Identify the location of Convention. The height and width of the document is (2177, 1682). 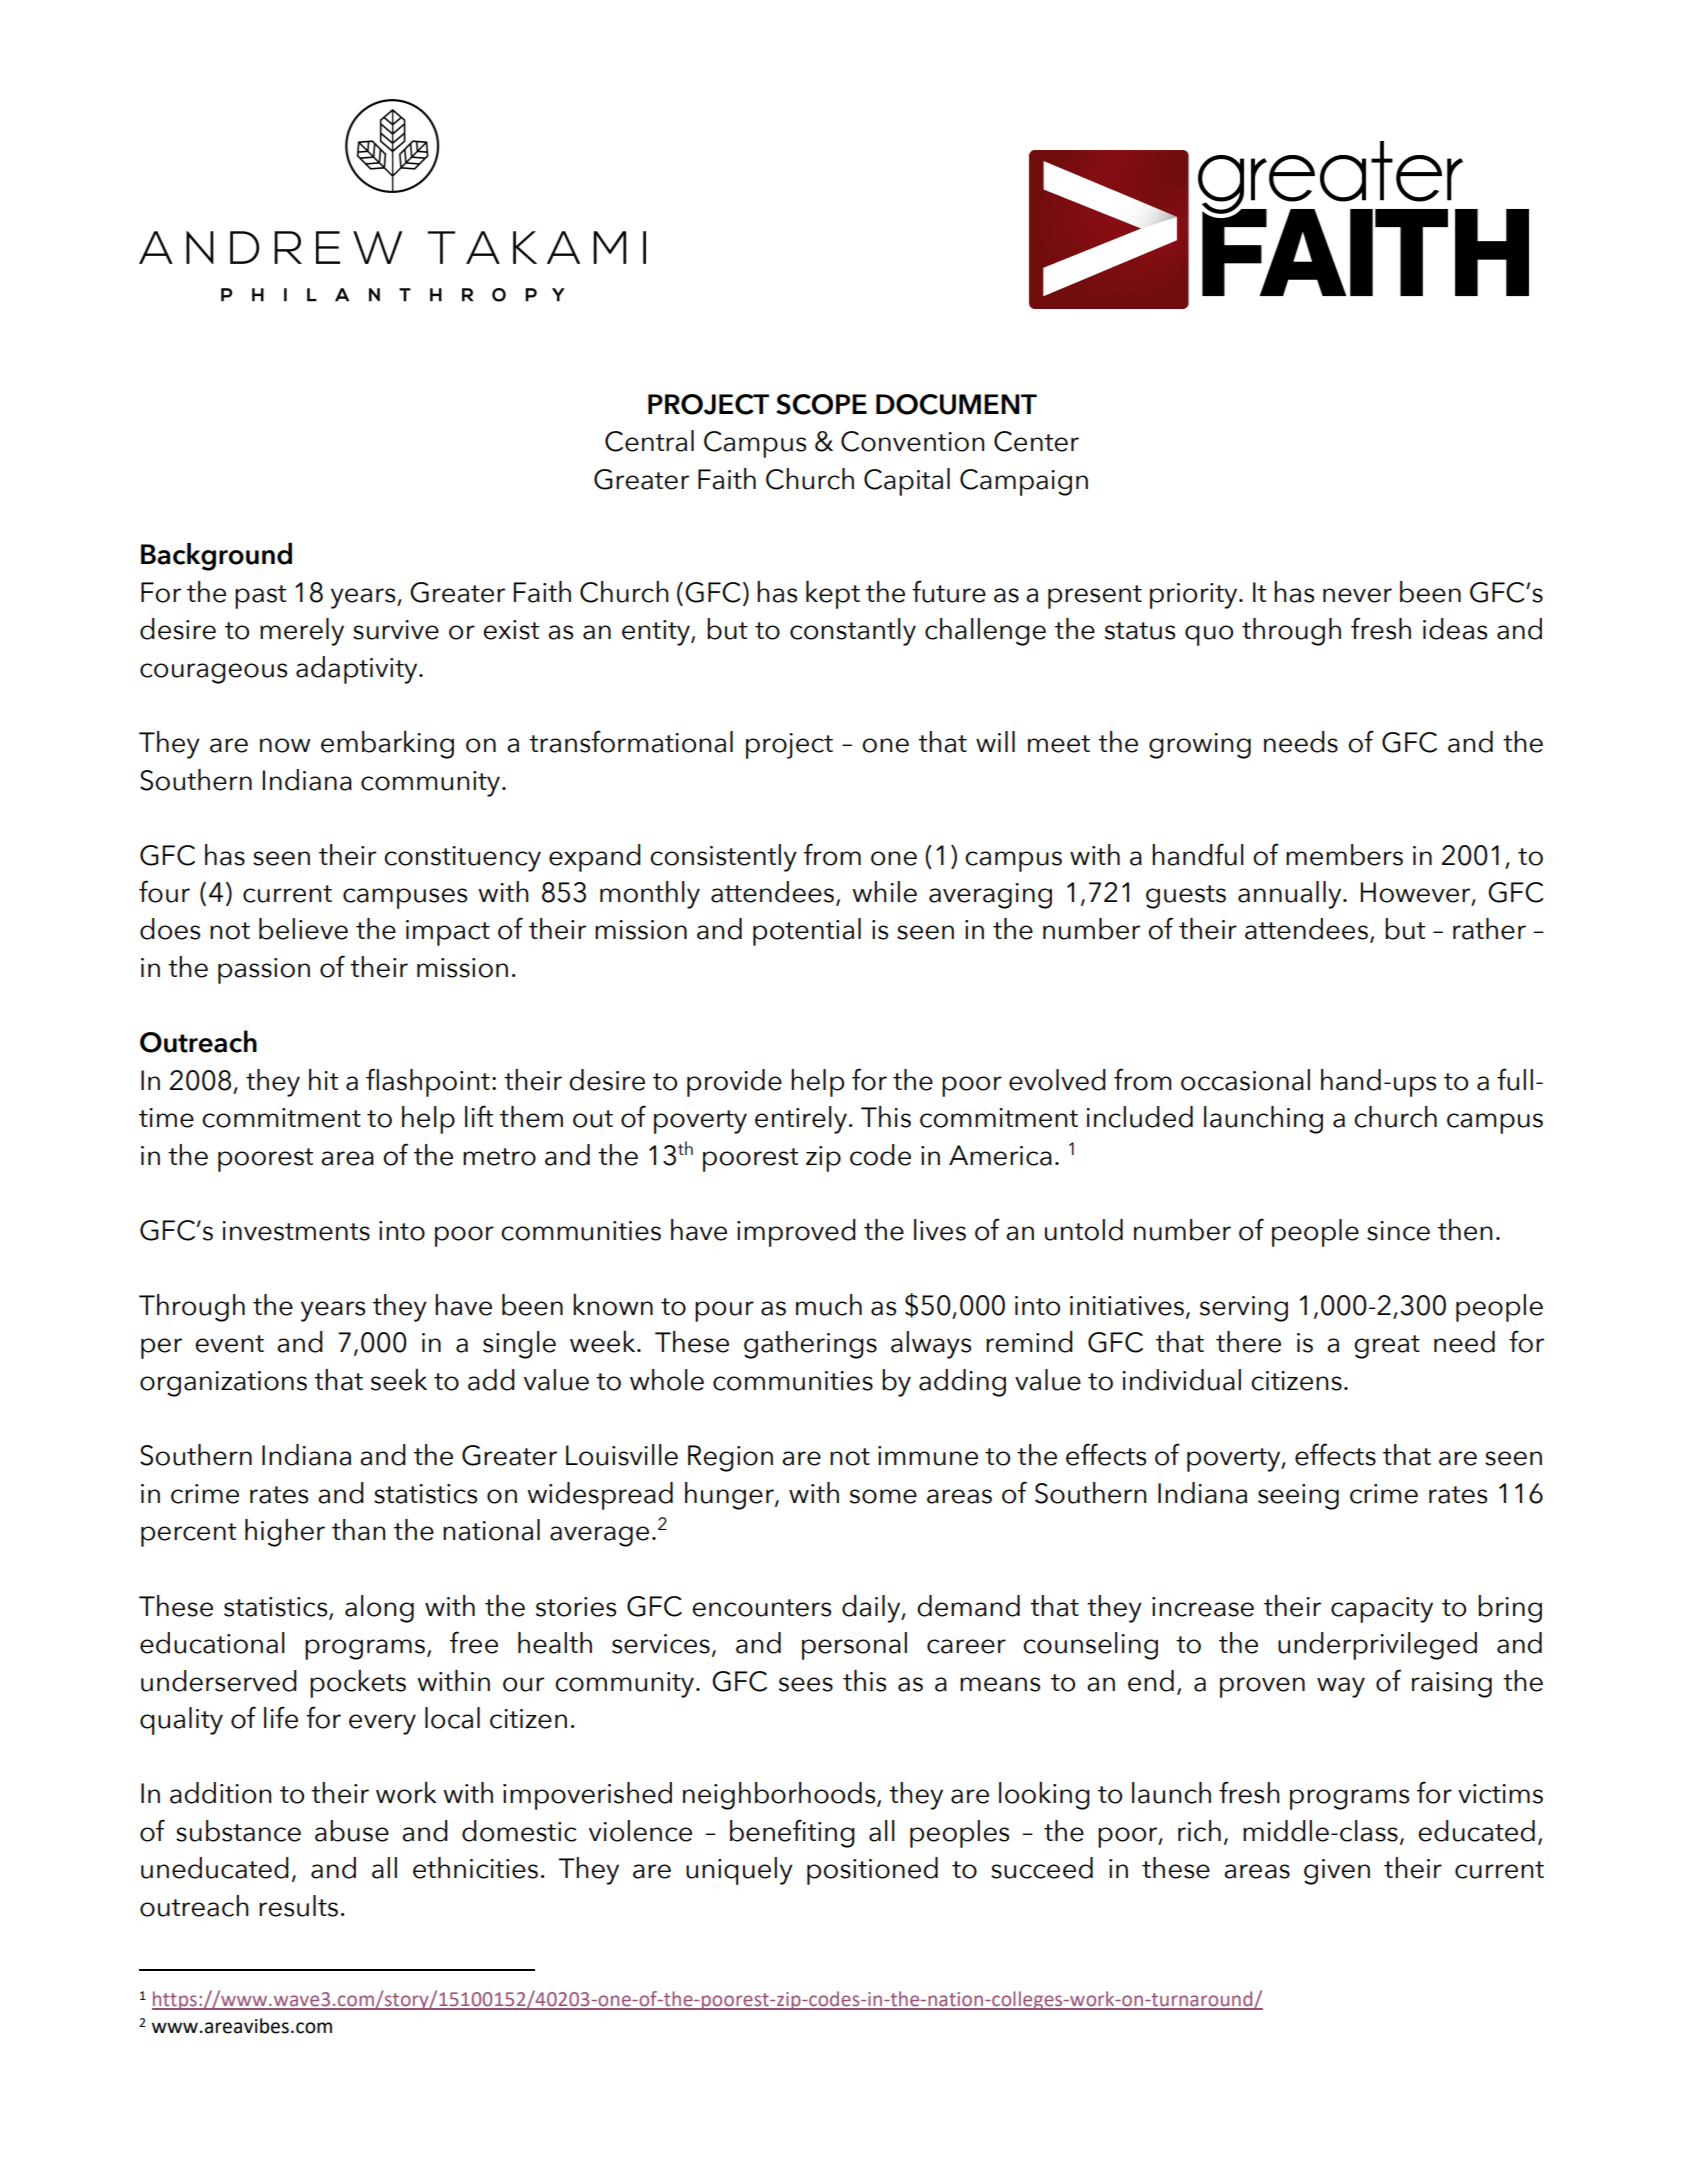
(912, 441).
